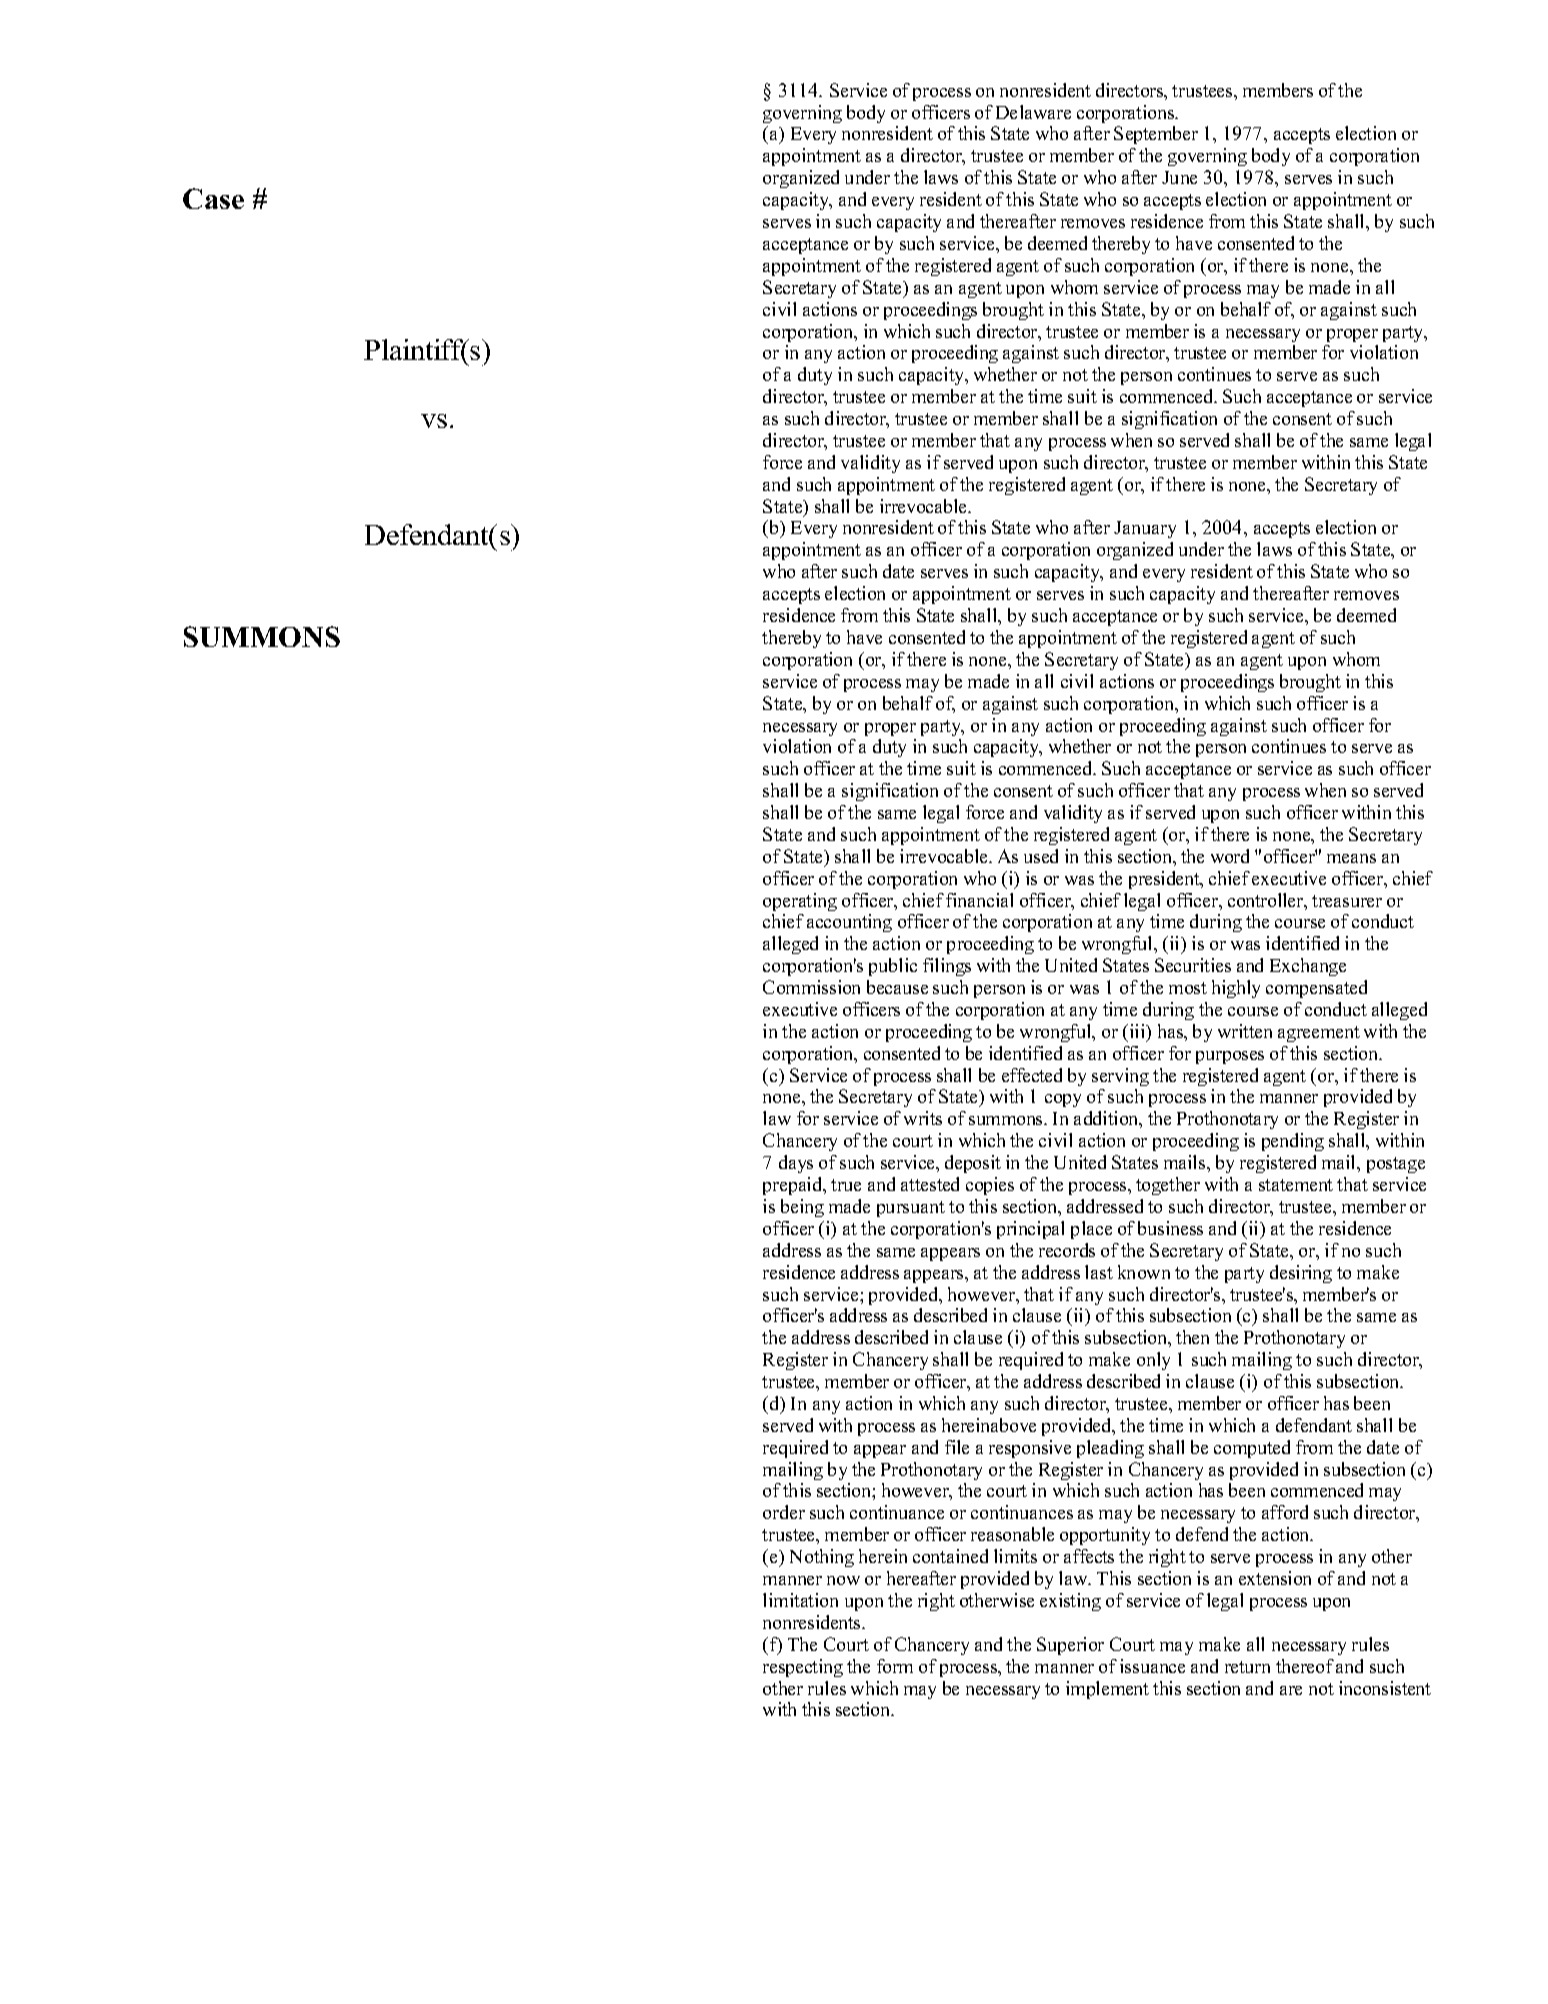  I want to click on January, so click(1145, 529).
